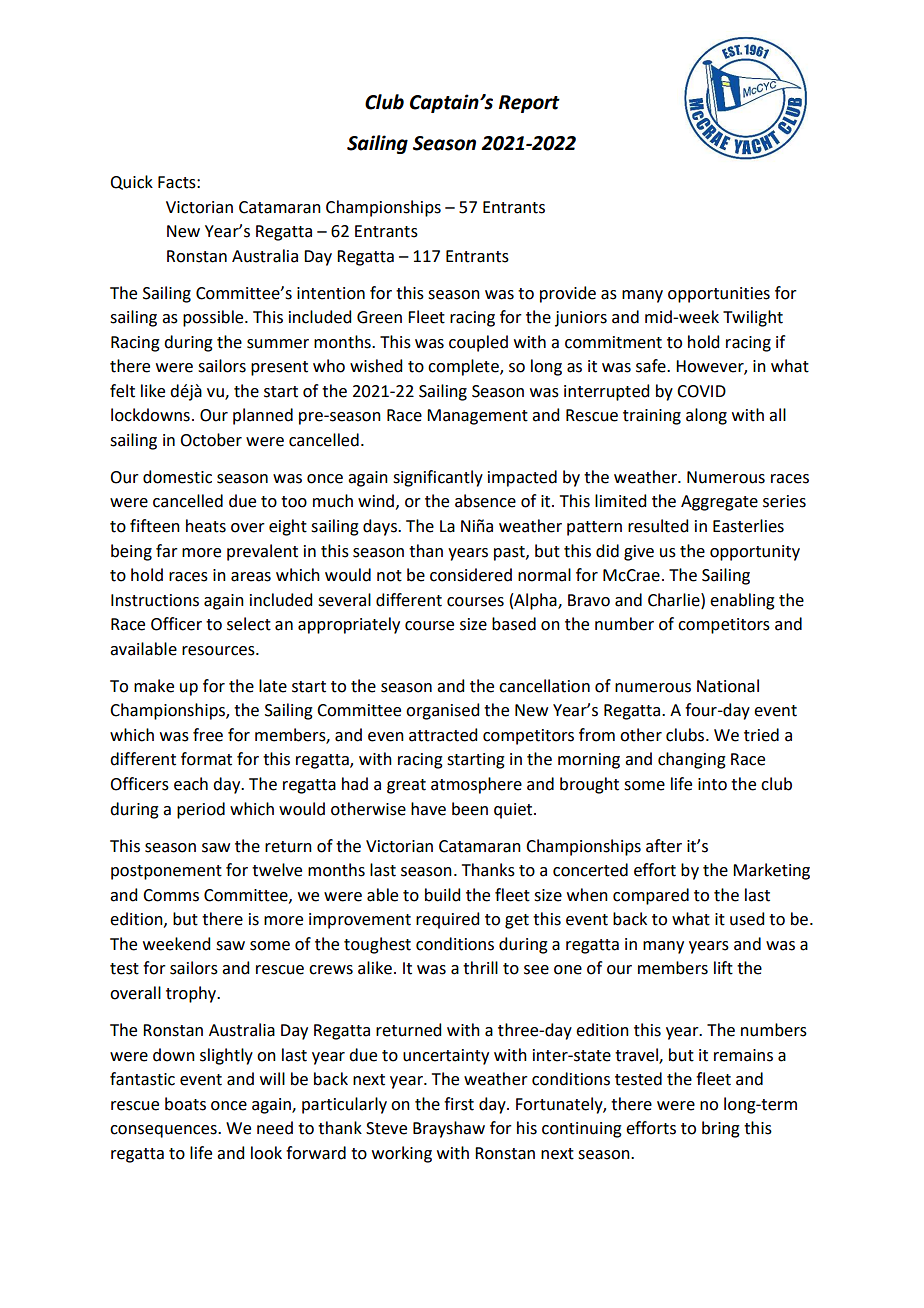 The height and width of the image is (1308, 924). I want to click on based, so click(514, 624).
